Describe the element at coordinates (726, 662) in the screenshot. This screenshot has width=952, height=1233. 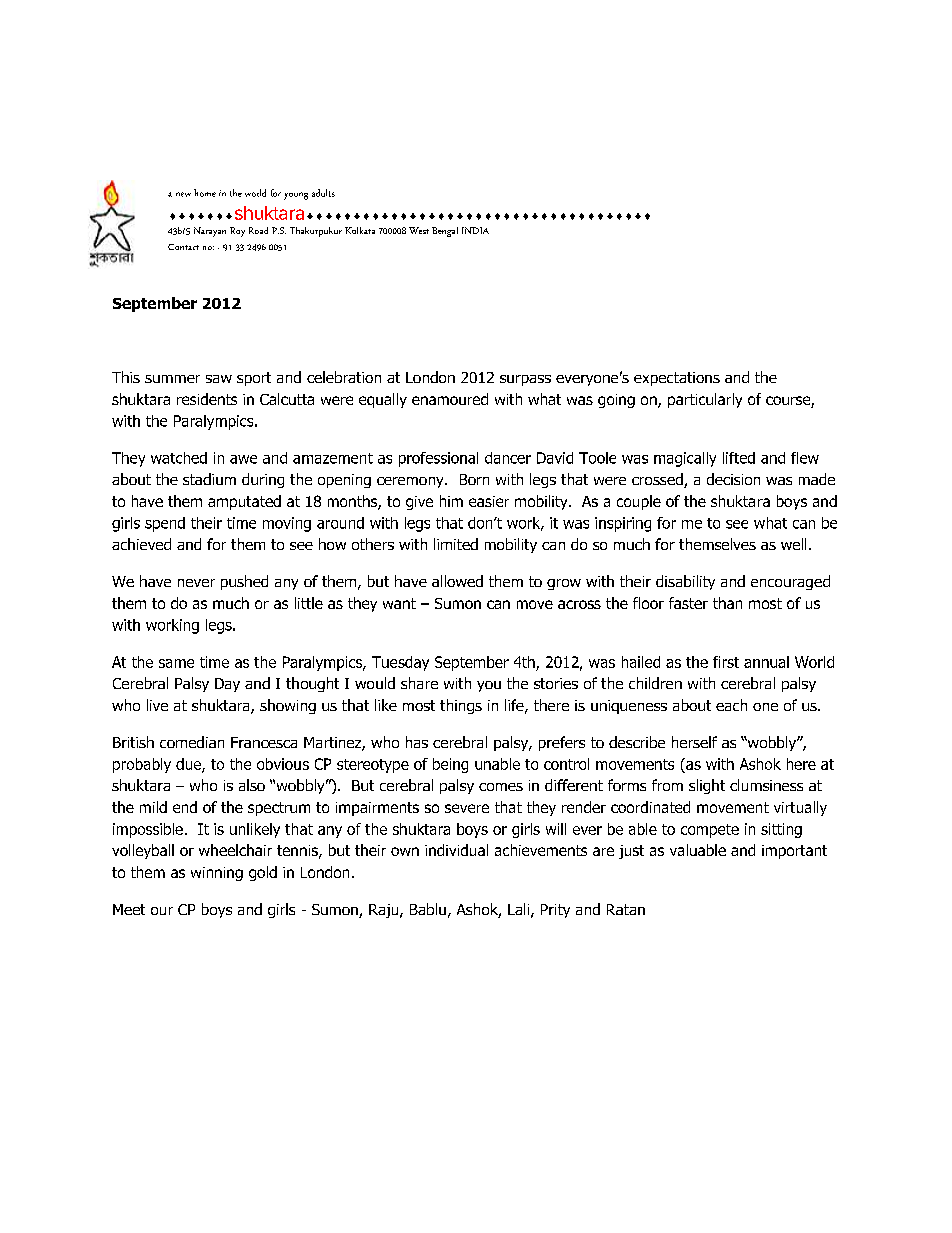
I see `first` at that location.
